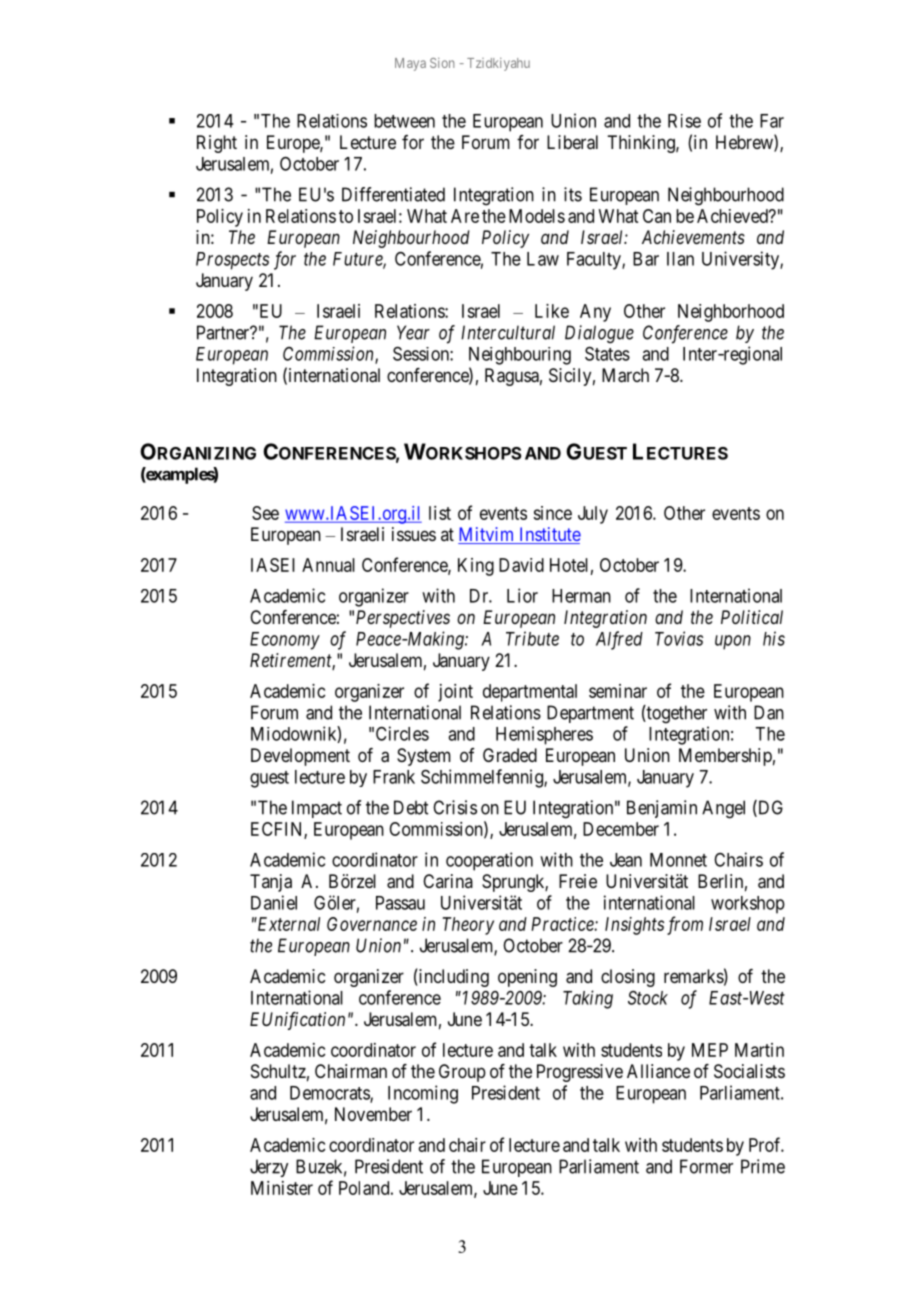 The image size is (924, 1308). I want to click on Neighbouring, so click(520, 356).
